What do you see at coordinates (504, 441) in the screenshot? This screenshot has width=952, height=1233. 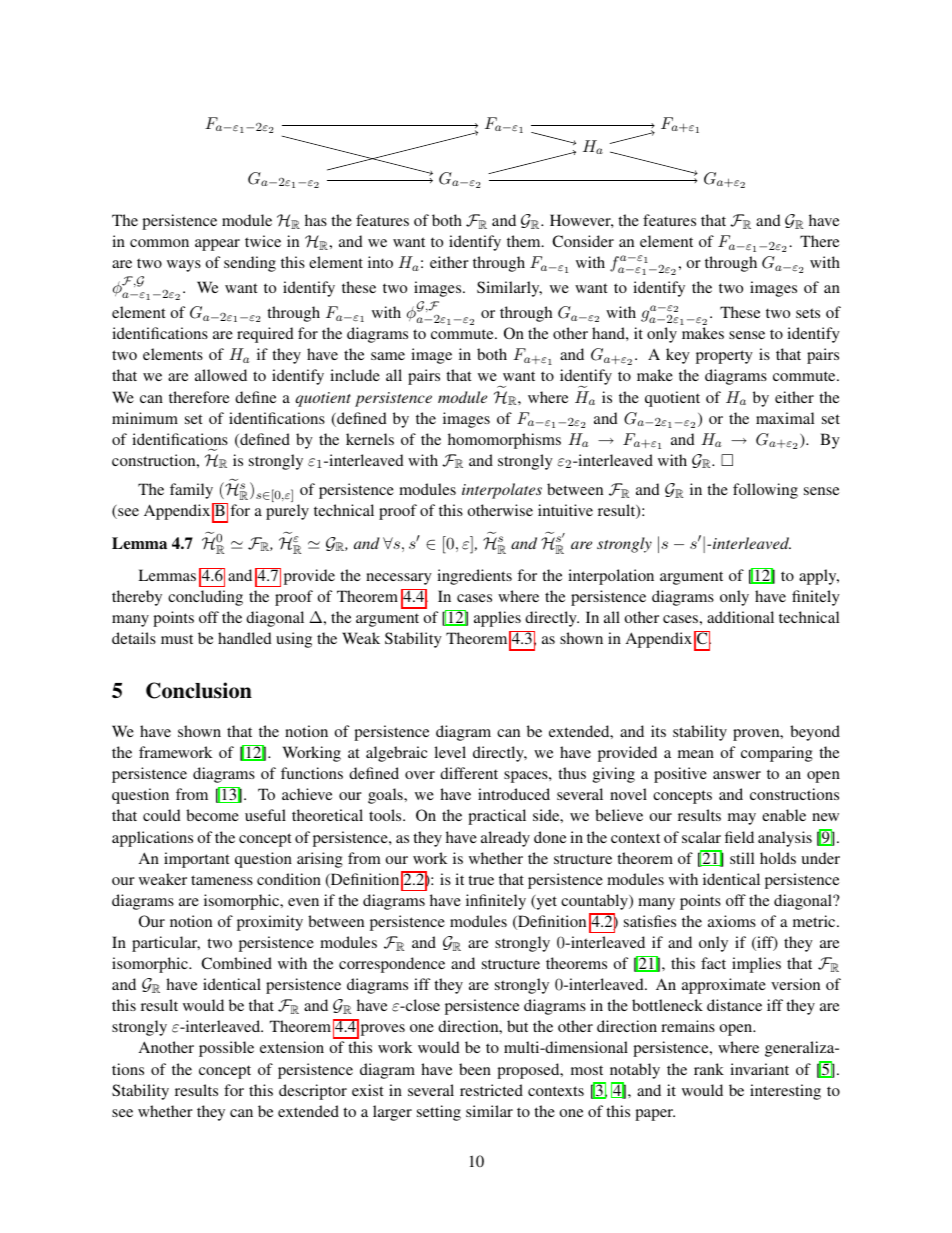 I see `homomorphisms` at bounding box center [504, 441].
